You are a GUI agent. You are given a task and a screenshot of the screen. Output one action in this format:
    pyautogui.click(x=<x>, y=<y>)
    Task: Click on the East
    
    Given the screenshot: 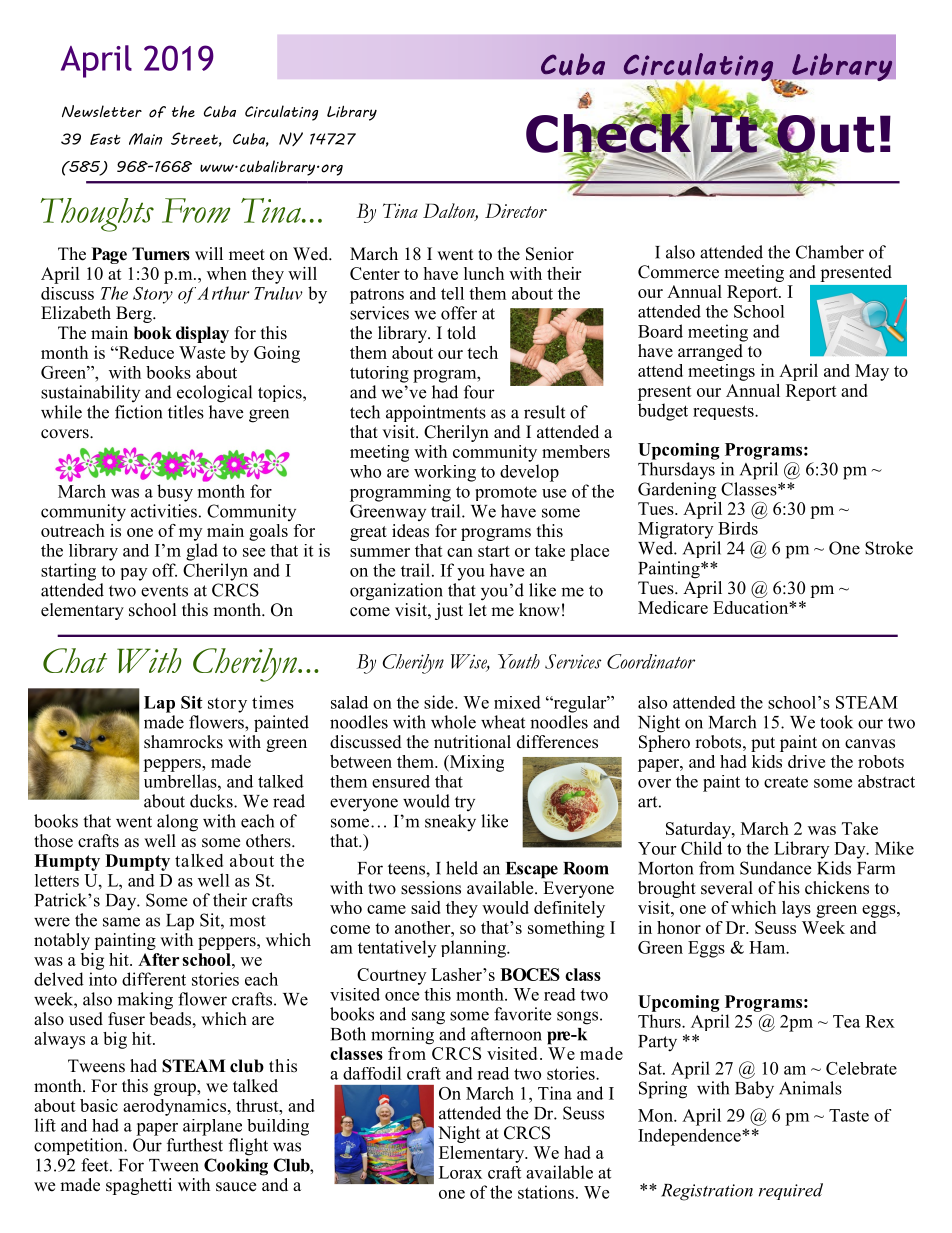 What is the action you would take?
    pyautogui.click(x=105, y=139)
